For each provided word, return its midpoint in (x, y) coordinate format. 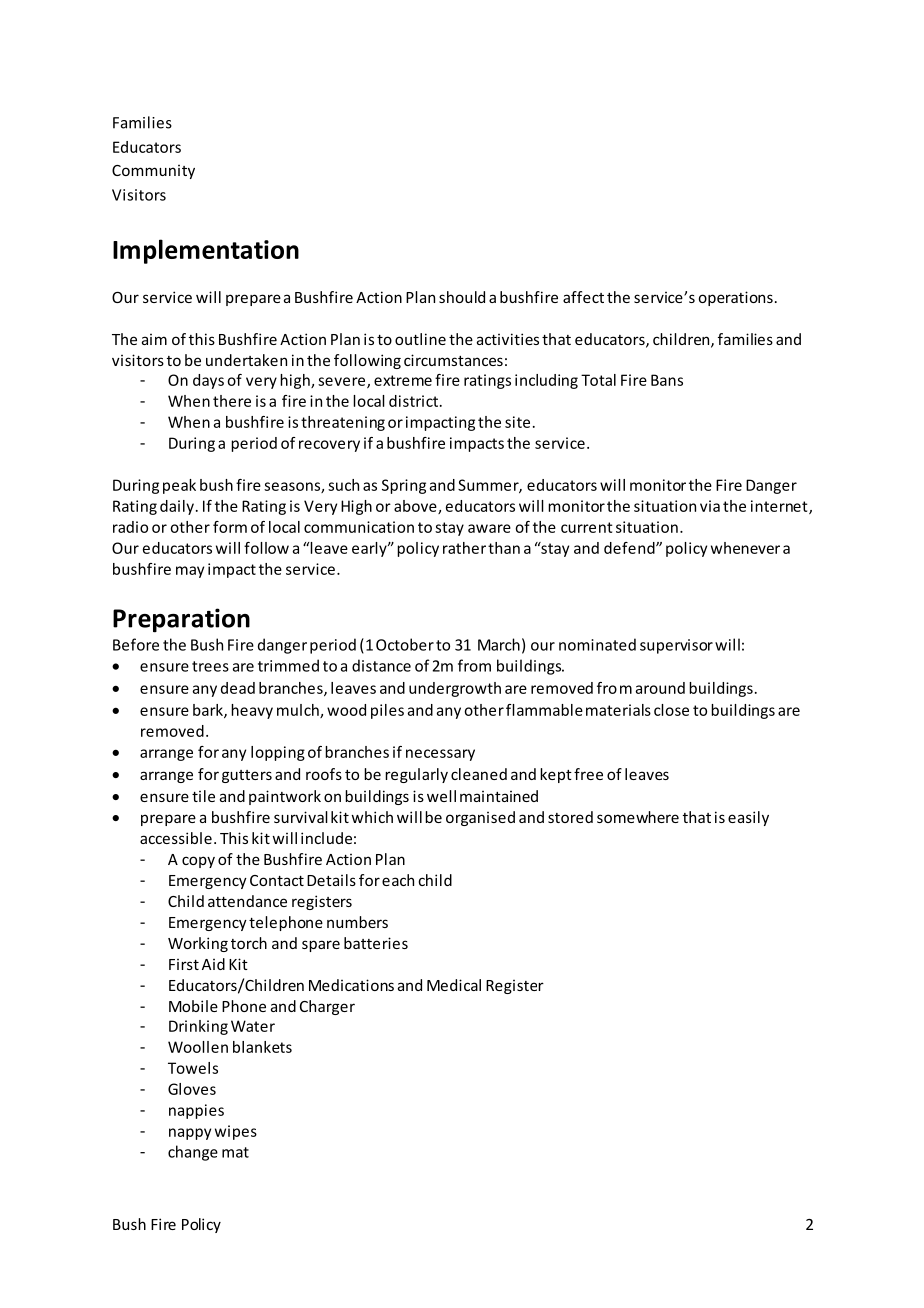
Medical (454, 985)
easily (748, 818)
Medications (351, 985)
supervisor (676, 646)
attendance (247, 901)
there (232, 401)
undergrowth (455, 689)
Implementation (206, 251)
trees (210, 666)
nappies (196, 1111)
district (413, 401)
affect (583, 297)
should (462, 297)
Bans (667, 380)
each (398, 880)
